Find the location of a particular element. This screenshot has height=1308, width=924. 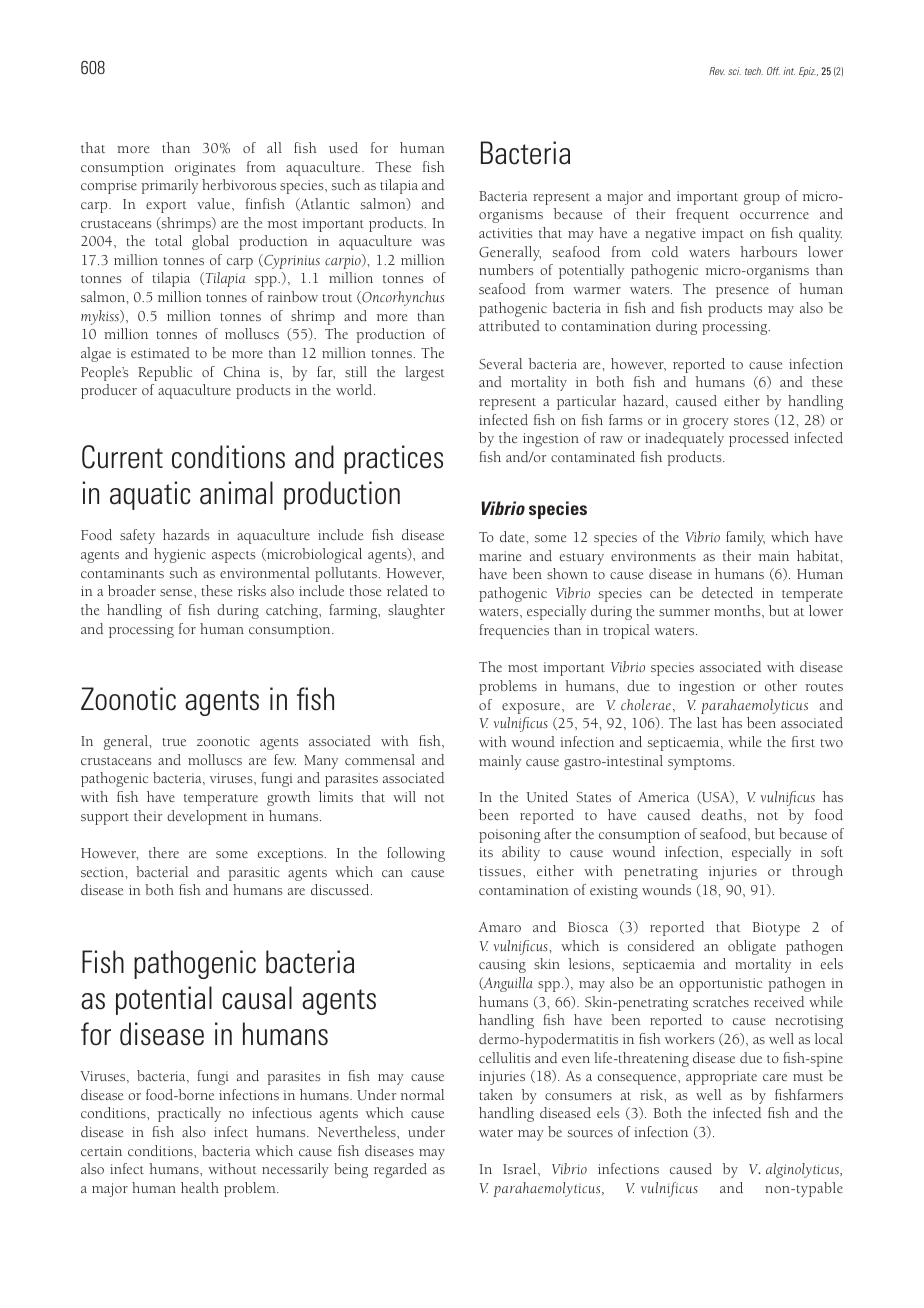

tissues is located at coordinates (501, 871).
